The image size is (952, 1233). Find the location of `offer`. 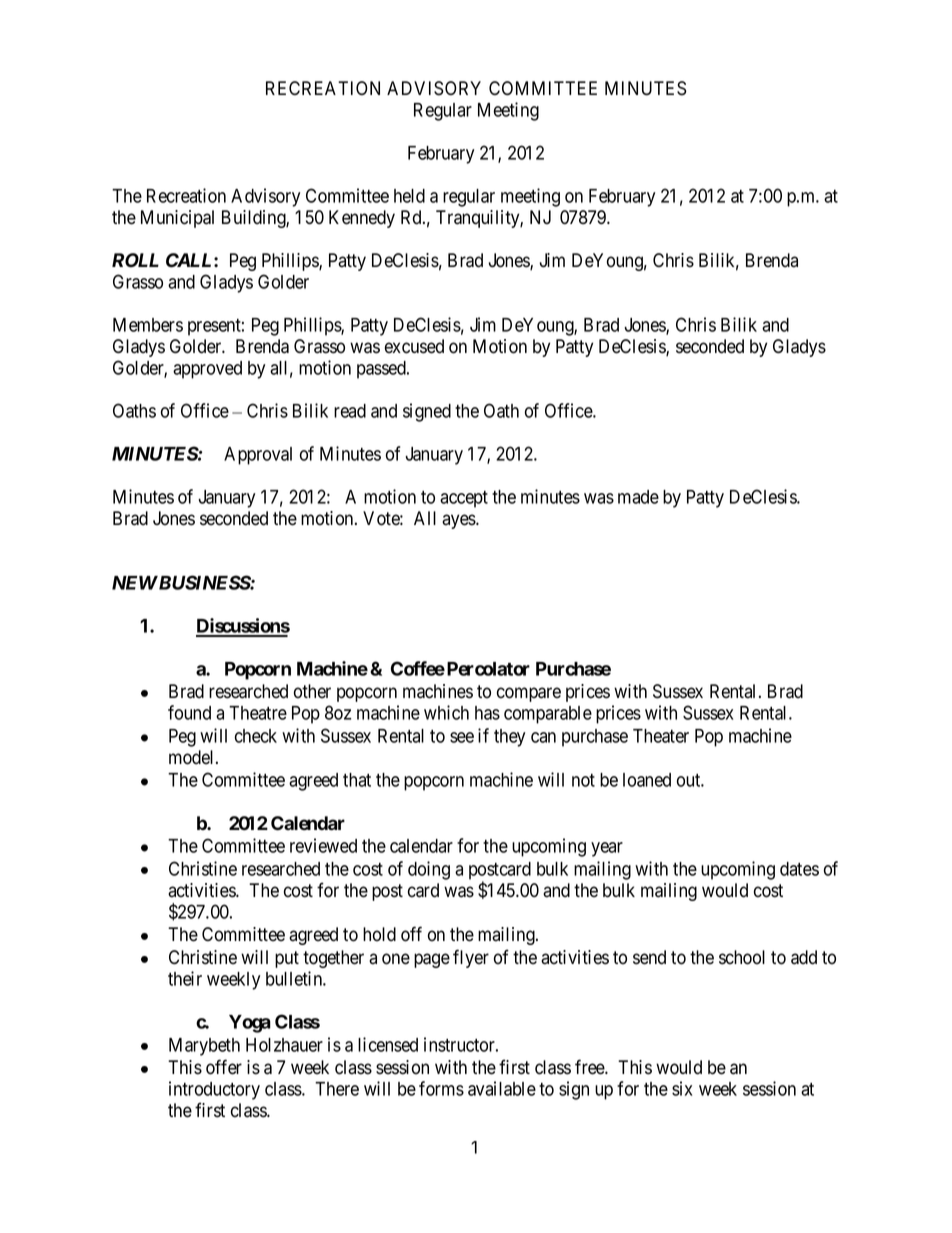

offer is located at coordinates (224, 1067).
